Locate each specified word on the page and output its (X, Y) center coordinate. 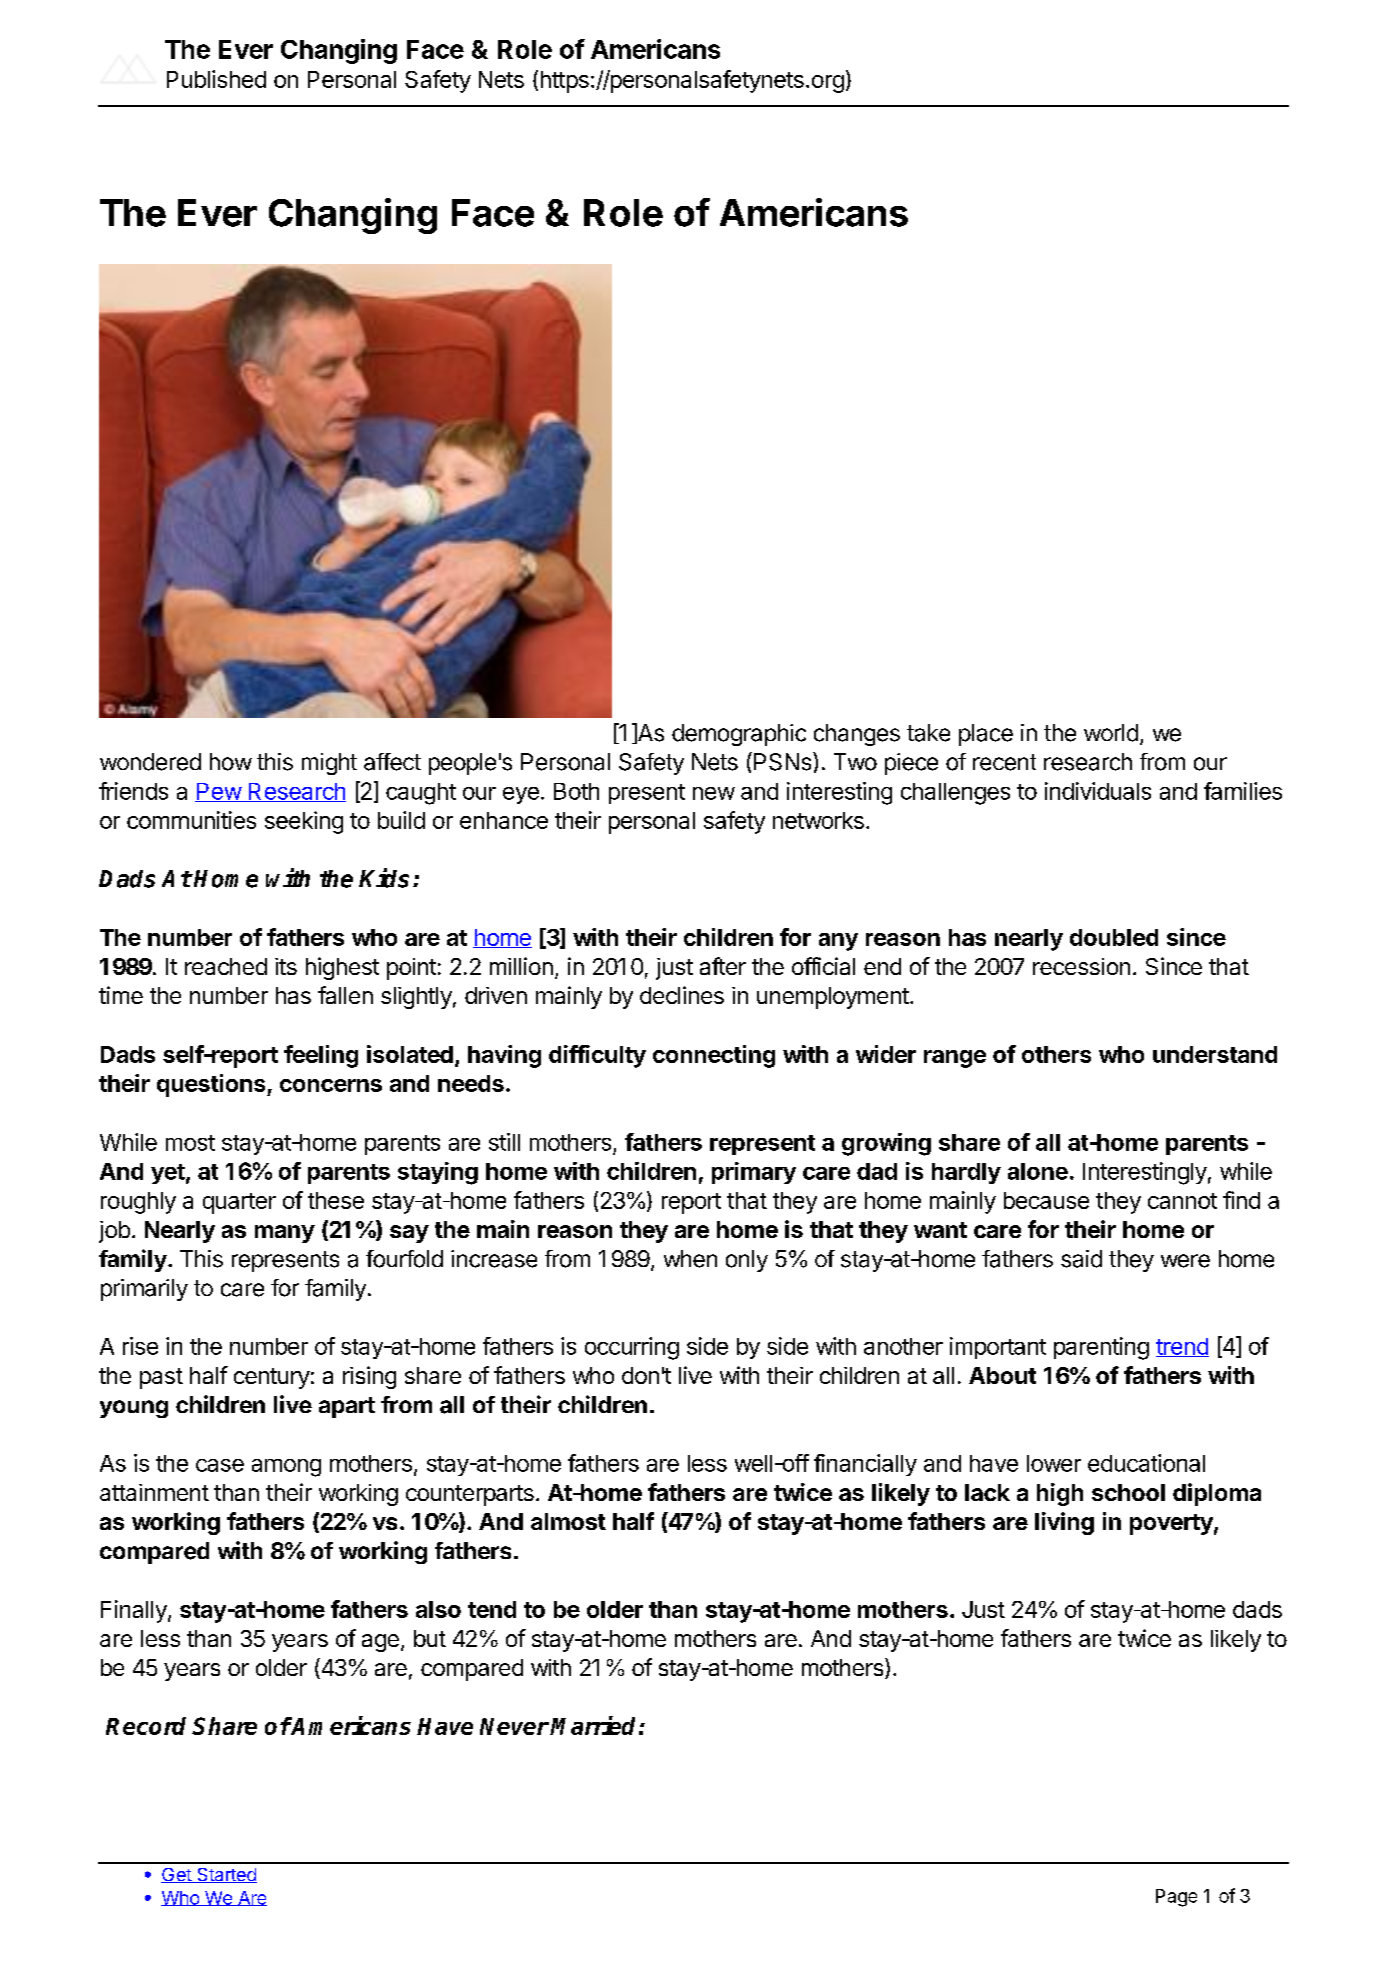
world (1111, 733)
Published (216, 79)
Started (226, 1875)
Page (1176, 1898)
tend (492, 1609)
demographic (739, 735)
